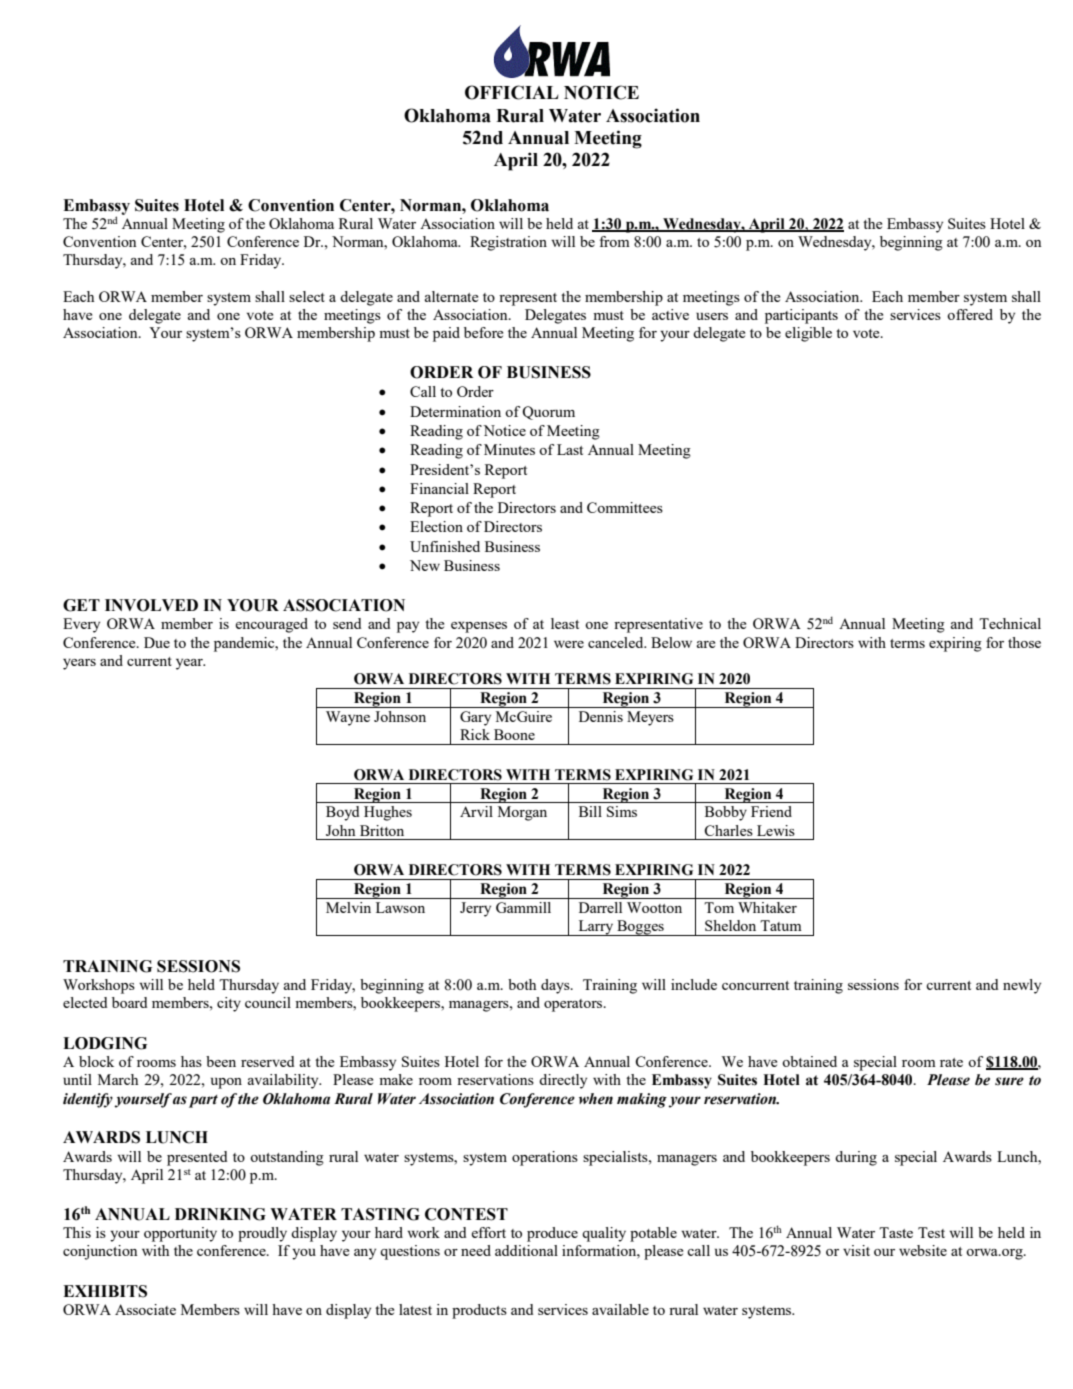 The height and width of the screenshot is (1389, 1073). What do you see at coordinates (923, 1250) in the screenshot?
I see `website` at bounding box center [923, 1250].
